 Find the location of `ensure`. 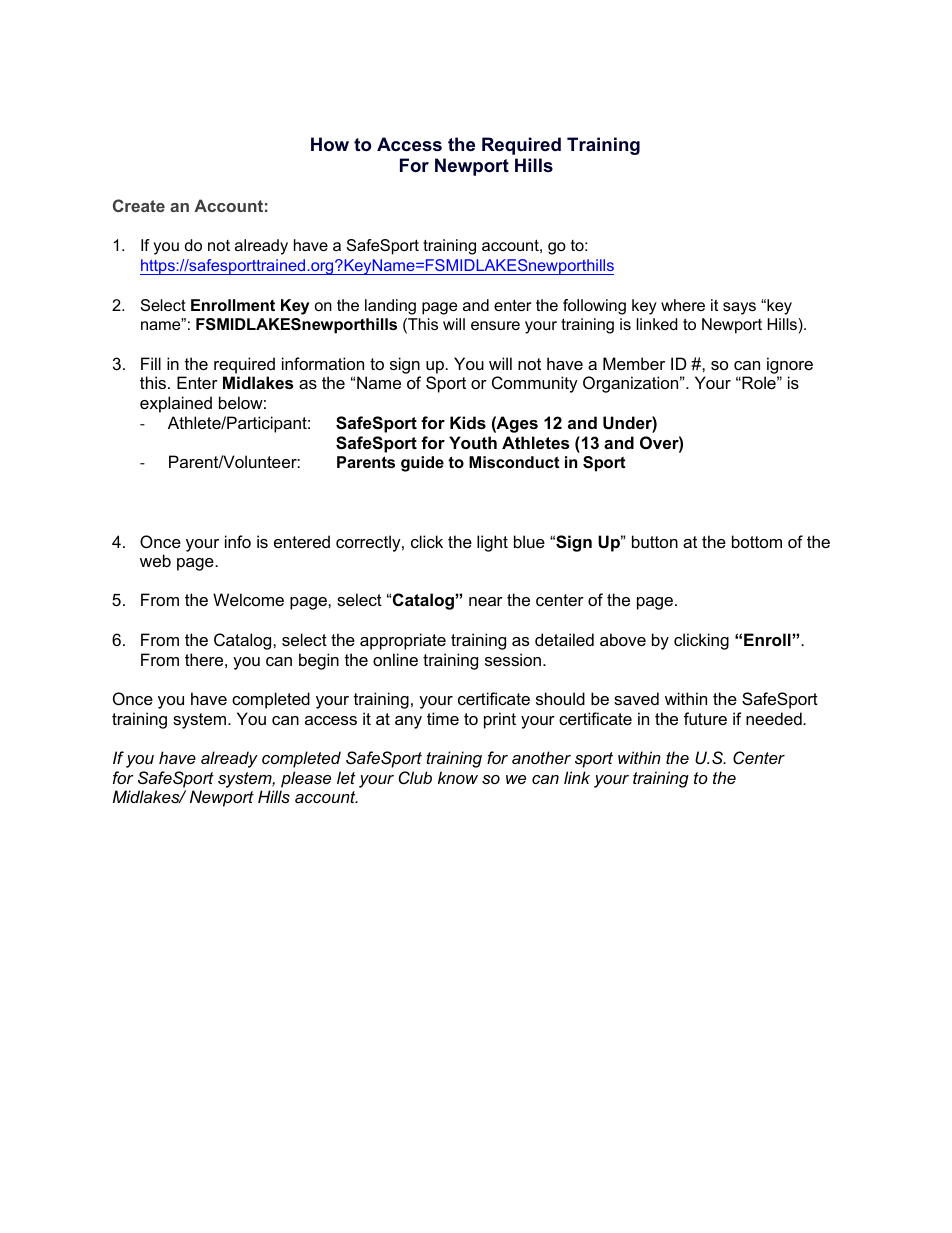

ensure is located at coordinates (495, 325).
